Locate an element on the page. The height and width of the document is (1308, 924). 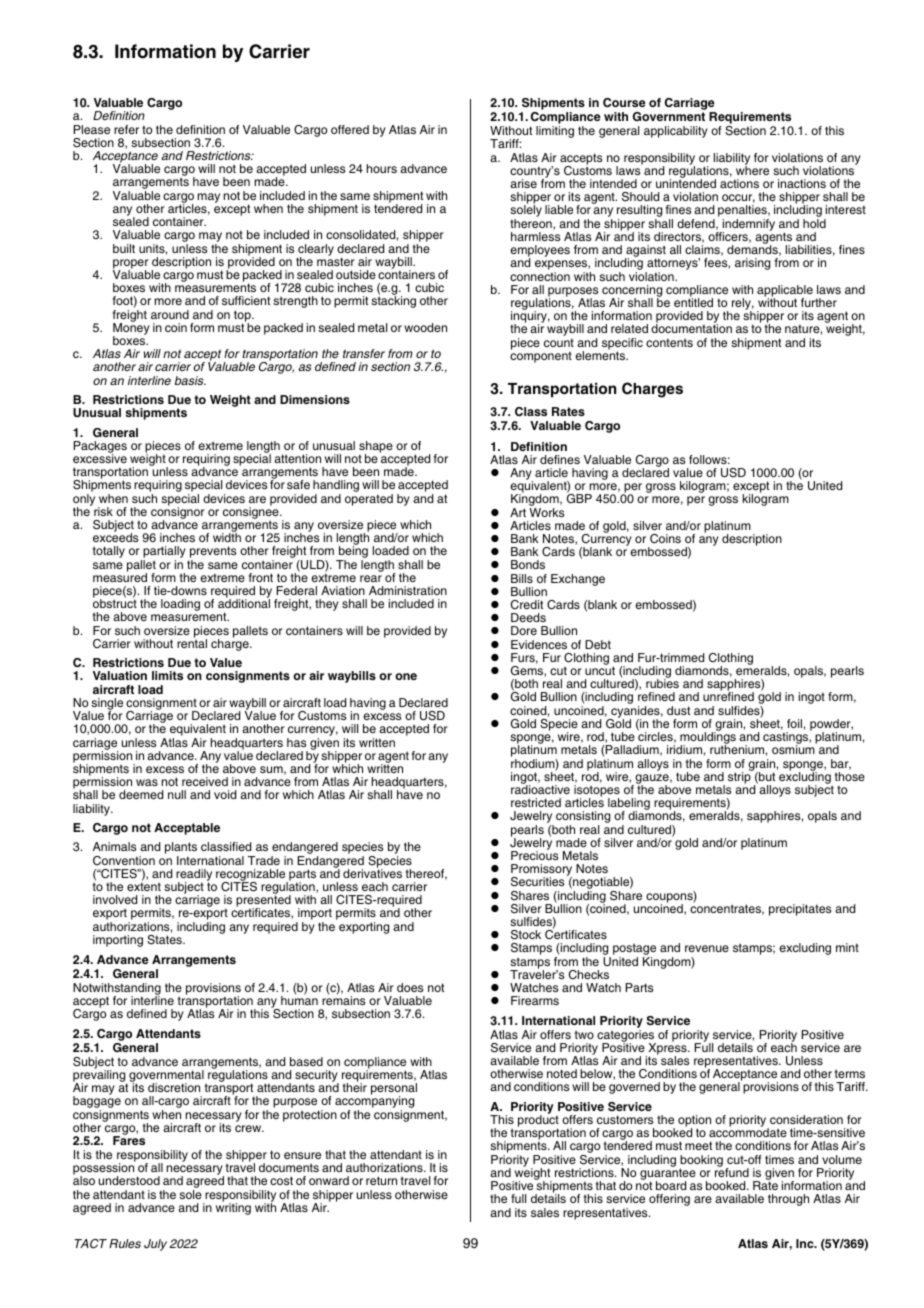
arise is located at coordinates (523, 183).
